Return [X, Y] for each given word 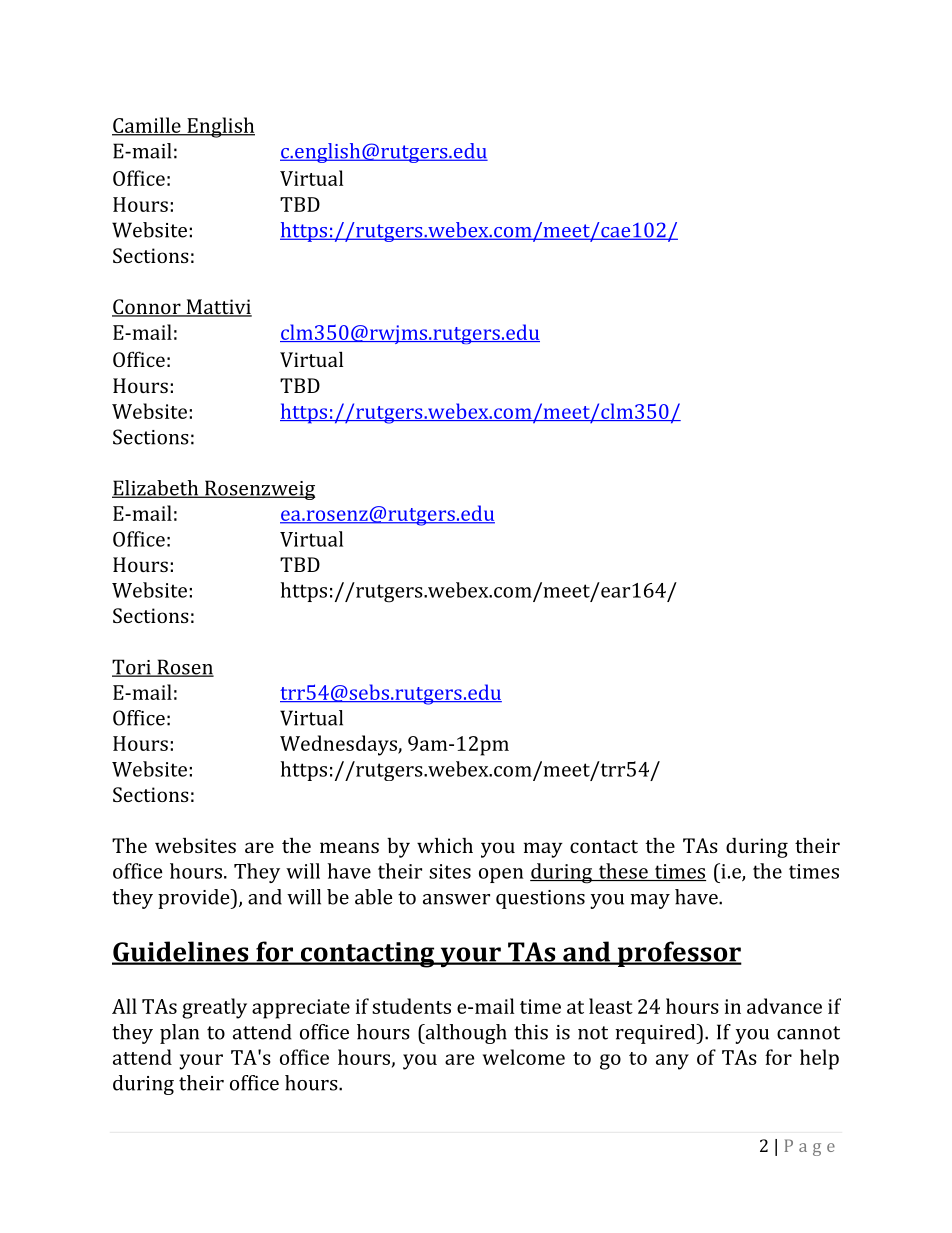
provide [195, 899]
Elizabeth [156, 489]
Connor [147, 308]
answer [456, 899]
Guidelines [181, 952]
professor [678, 954]
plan [179, 1034]
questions [540, 899]
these [623, 872]
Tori [132, 668]
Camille [147, 126]
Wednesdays [339, 745]
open [501, 875]
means [349, 847]
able [374, 897]
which [445, 845]
